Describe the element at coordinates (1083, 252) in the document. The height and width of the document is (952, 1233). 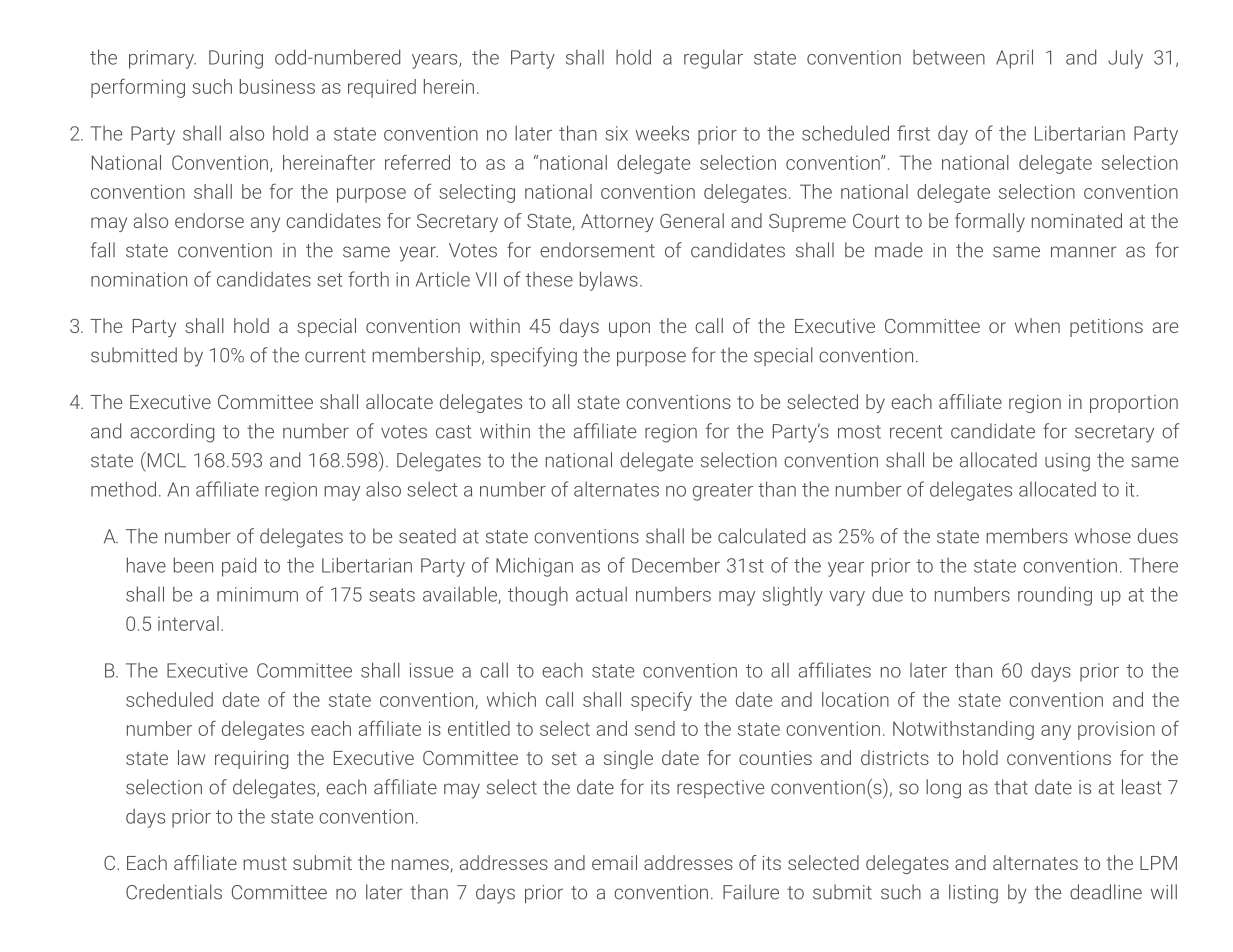
I see `manner` at that location.
